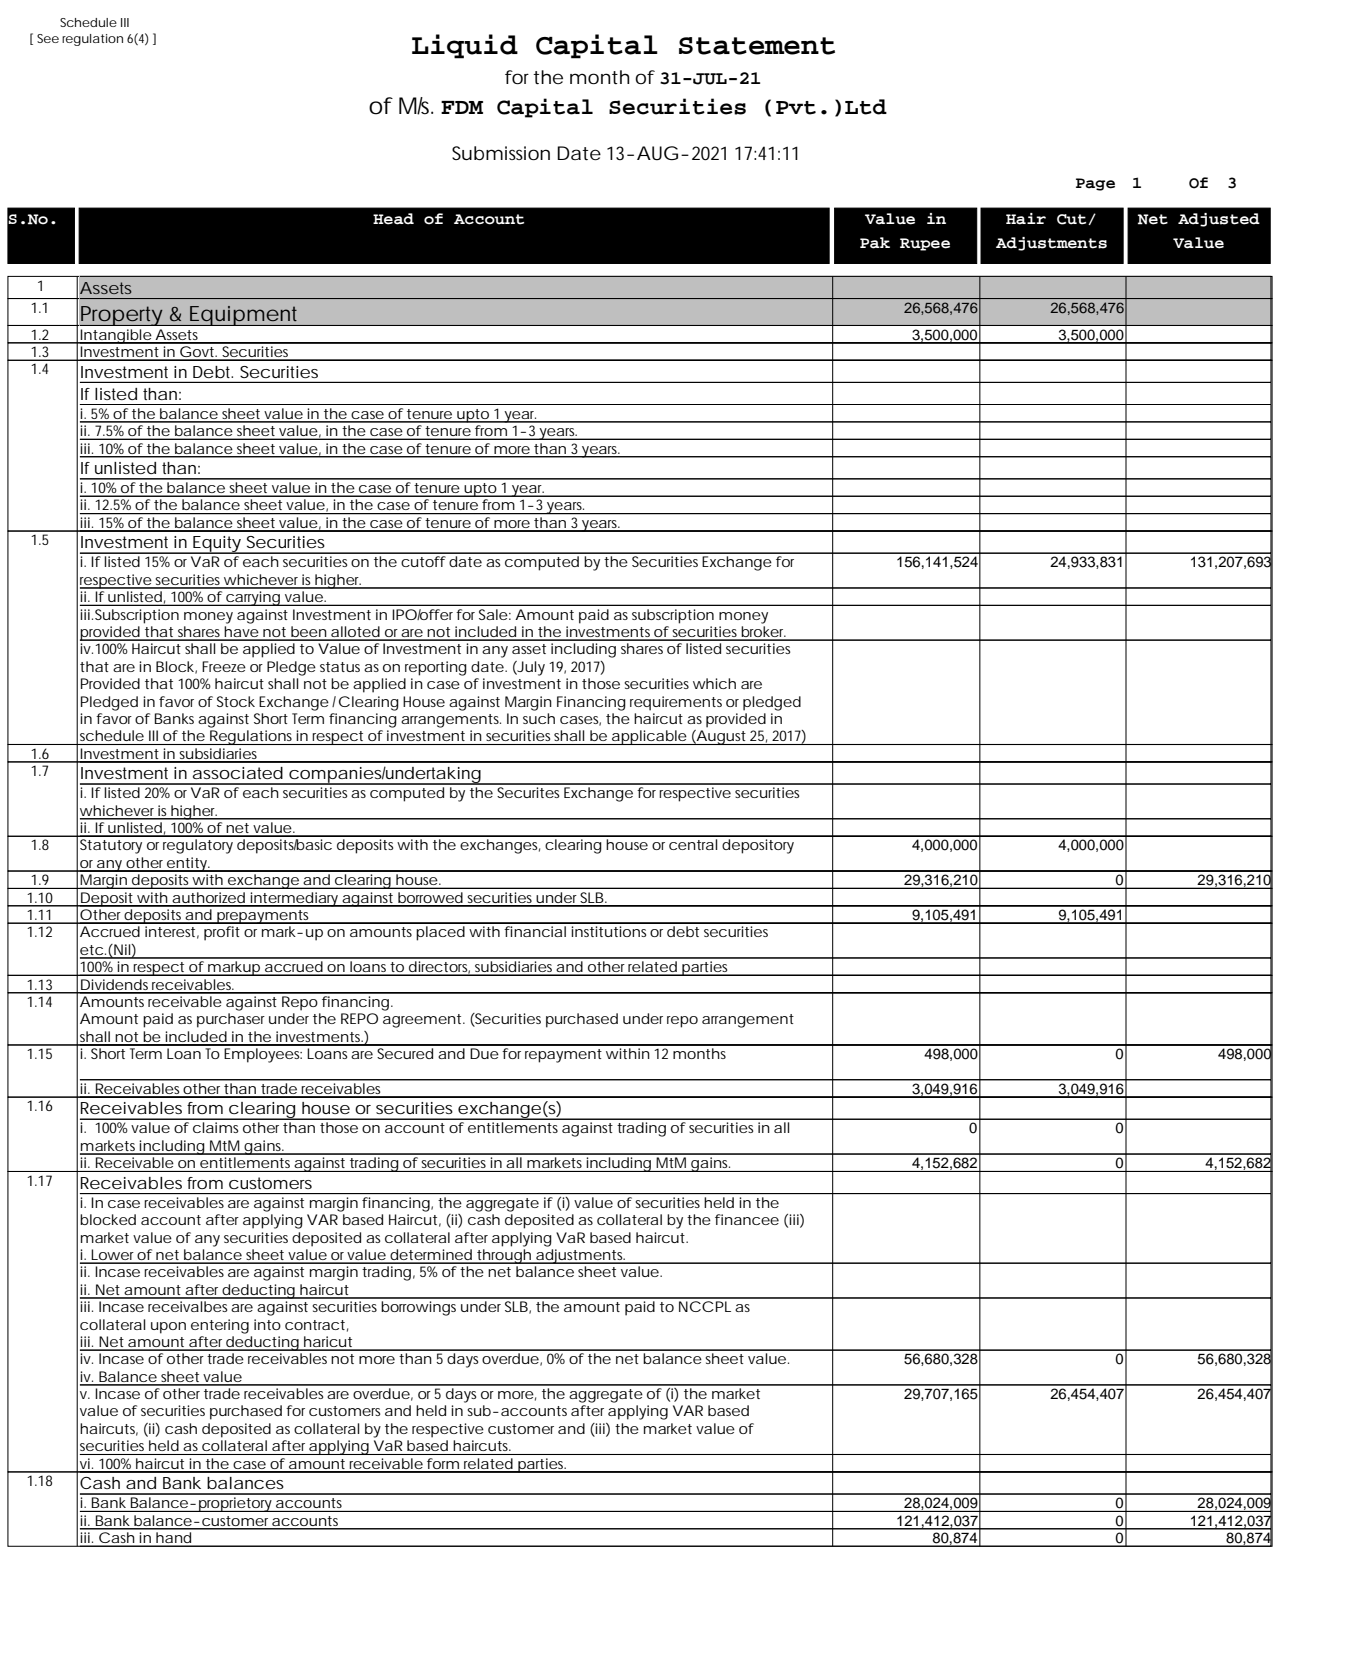  What do you see at coordinates (315, 1325) in the screenshot?
I see `contract` at bounding box center [315, 1325].
